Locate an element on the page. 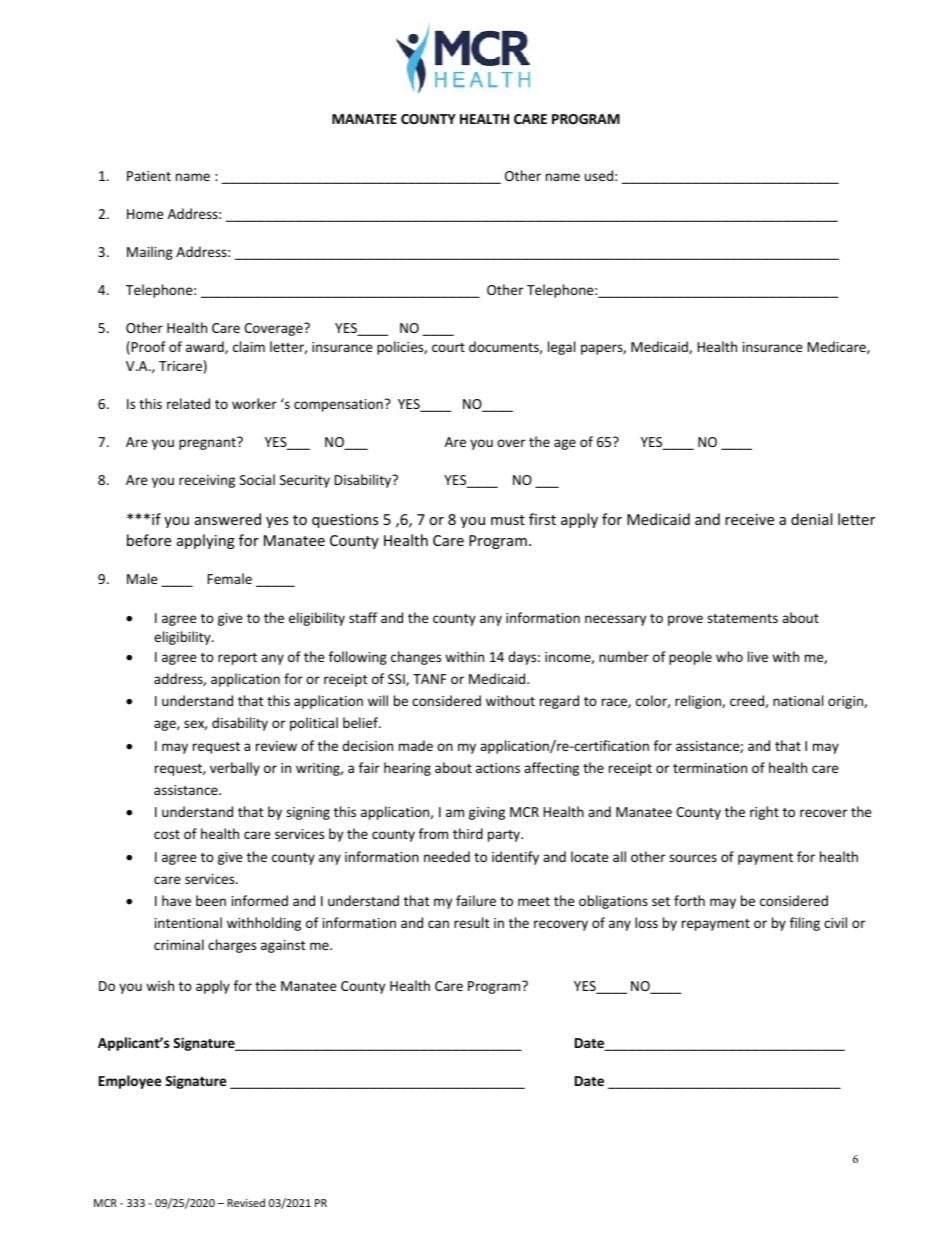 This image has width=952, height=1233. receive is located at coordinates (749, 519).
